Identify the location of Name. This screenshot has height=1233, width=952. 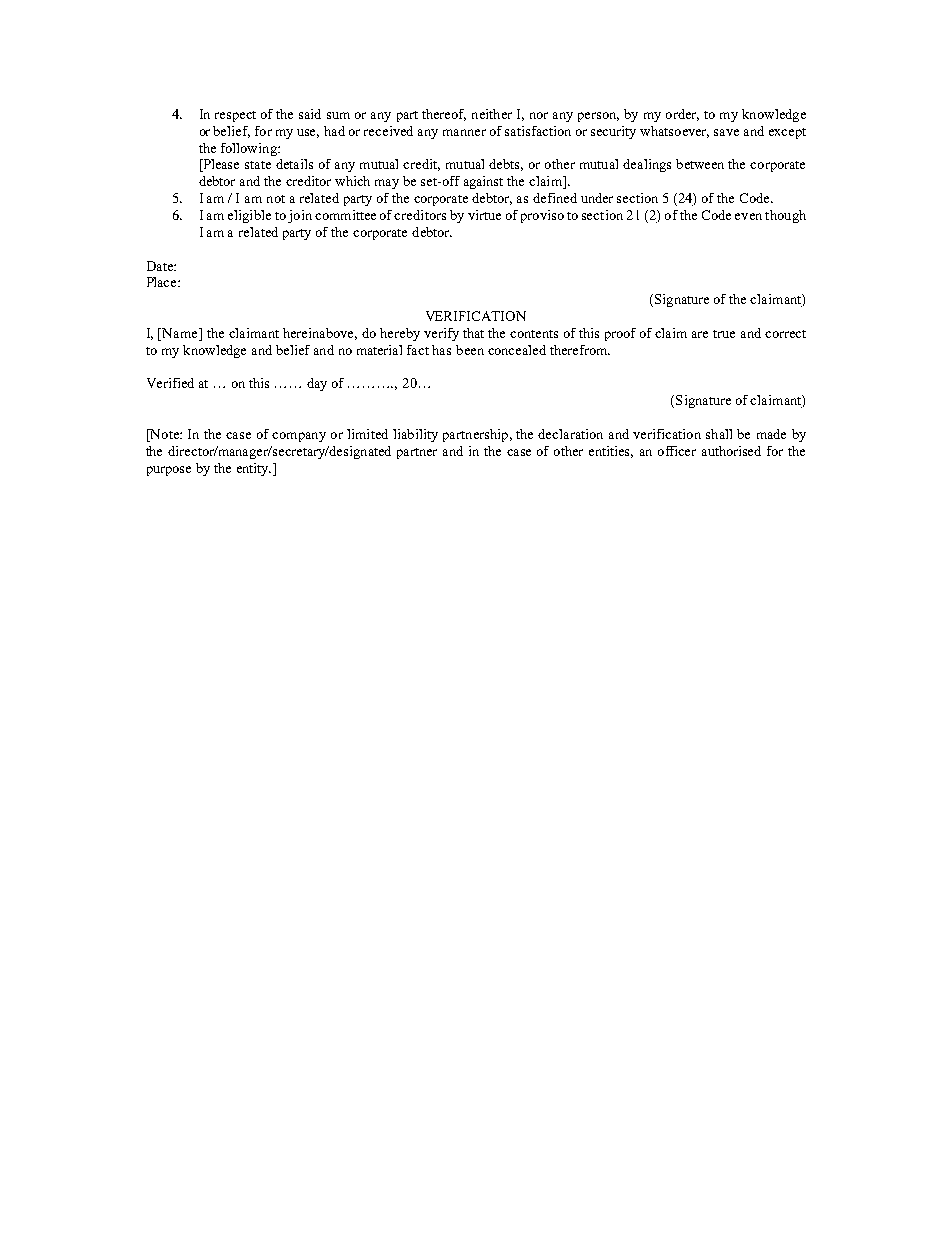
(180, 334).
